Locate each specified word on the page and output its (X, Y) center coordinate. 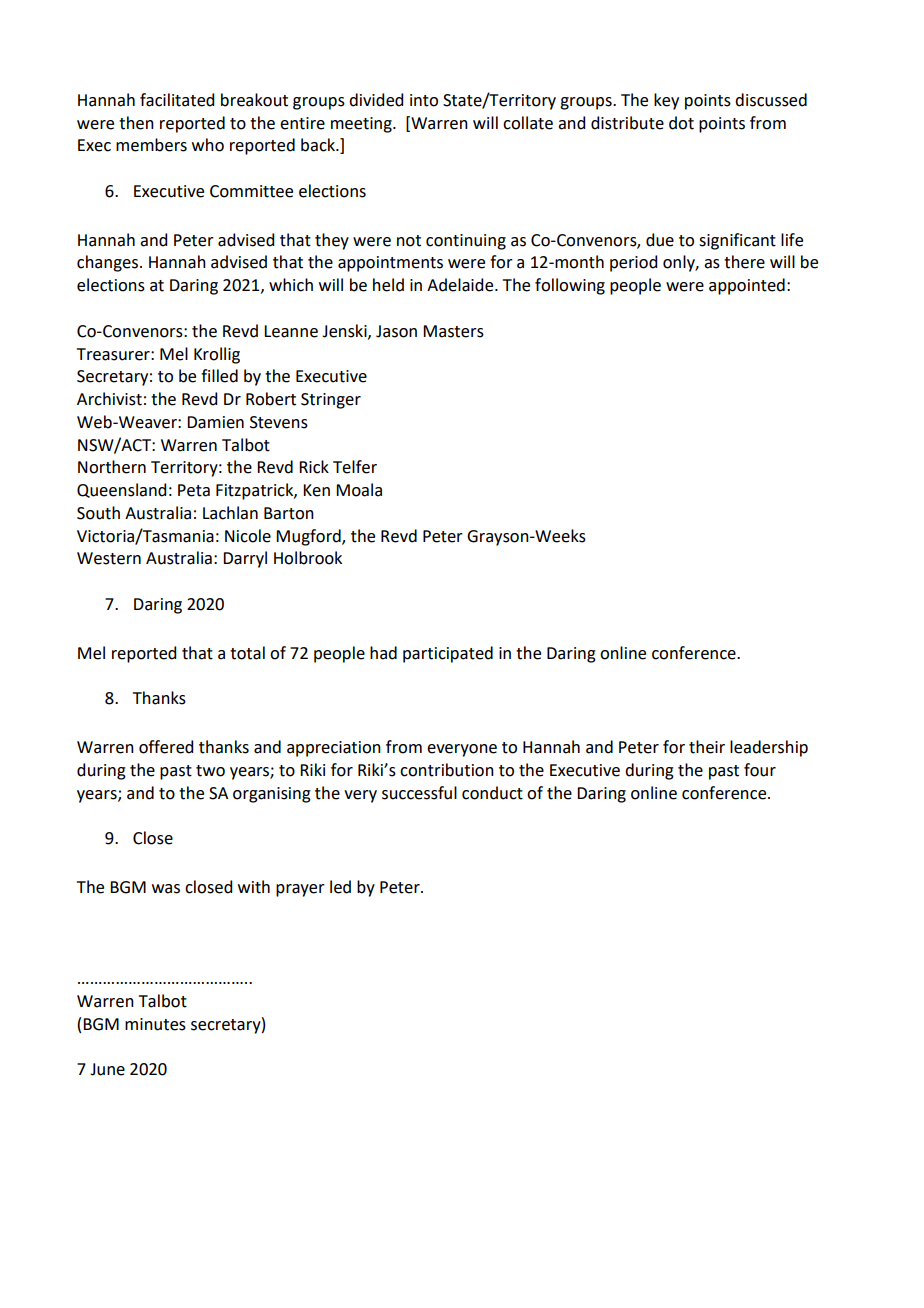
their (707, 747)
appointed (747, 286)
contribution (447, 770)
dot (681, 123)
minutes (155, 1024)
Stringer (331, 401)
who (208, 145)
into (424, 100)
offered (166, 747)
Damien (215, 422)
